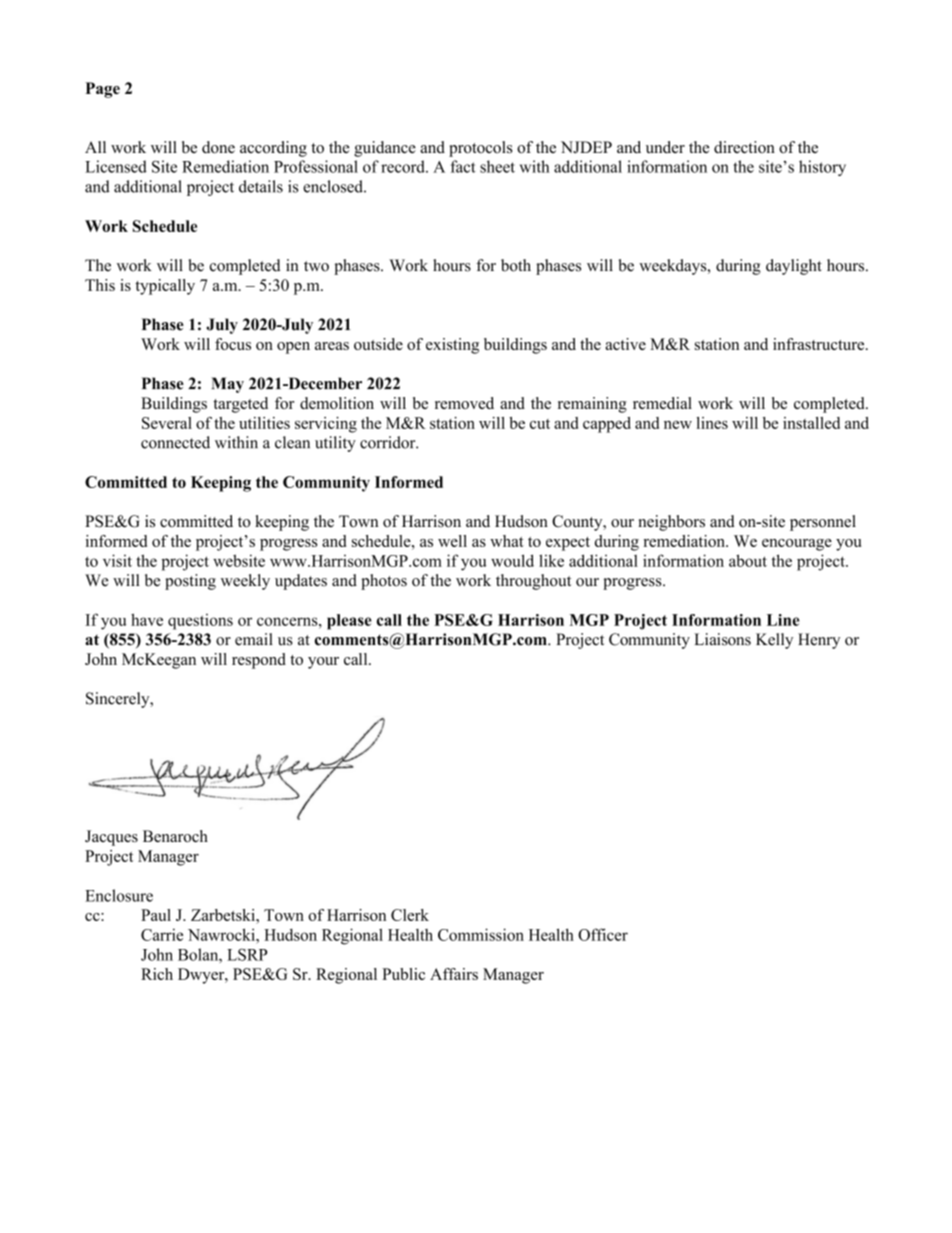 The image size is (952, 1233). I want to click on Liaisons, so click(722, 639).
